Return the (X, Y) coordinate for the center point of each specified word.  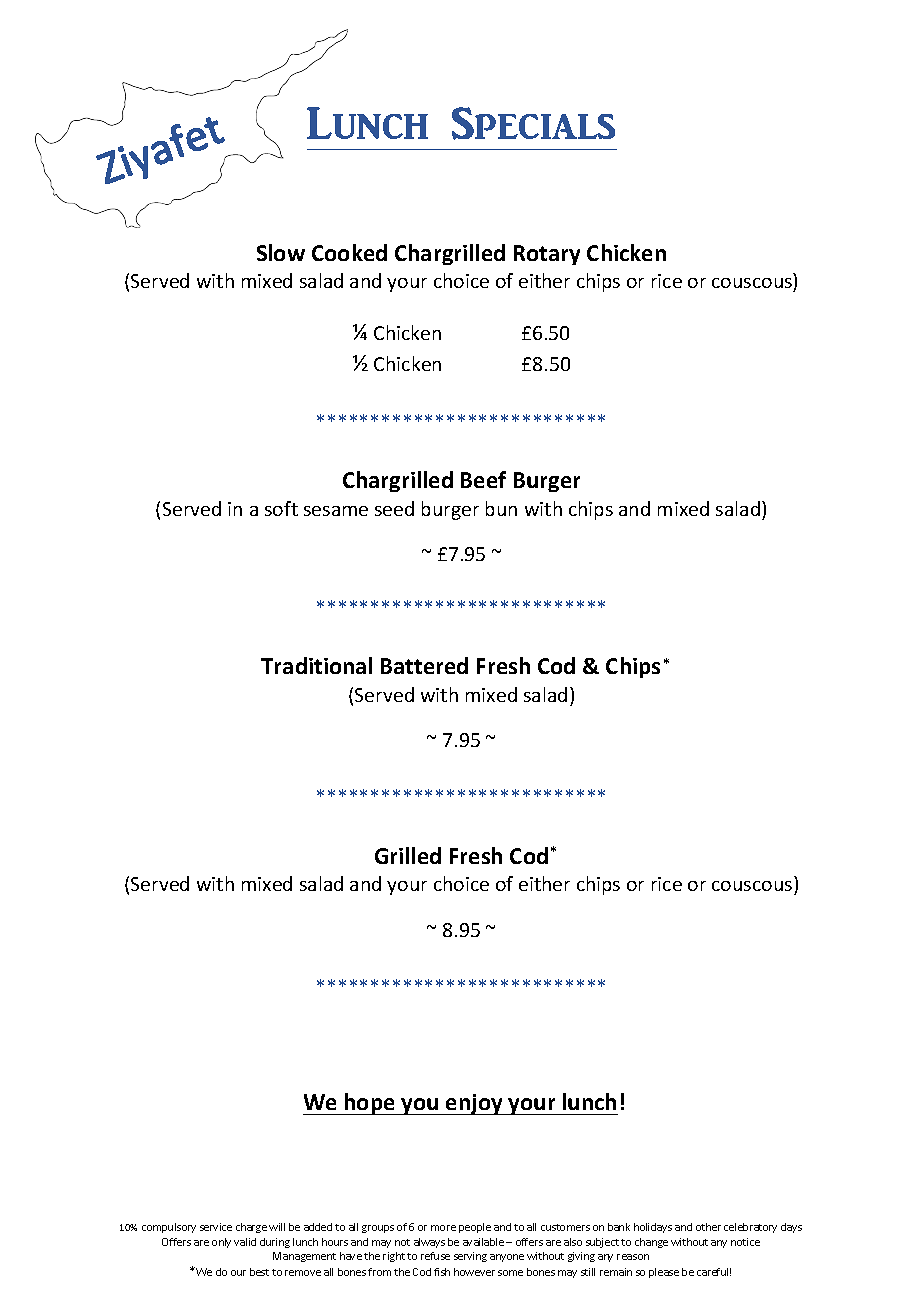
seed (394, 508)
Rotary (547, 255)
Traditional (316, 665)
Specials (533, 123)
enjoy (474, 1104)
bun (501, 508)
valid (245, 1242)
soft (281, 508)
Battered (424, 665)
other (708, 1227)
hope (370, 1104)
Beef (483, 479)
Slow (281, 252)
